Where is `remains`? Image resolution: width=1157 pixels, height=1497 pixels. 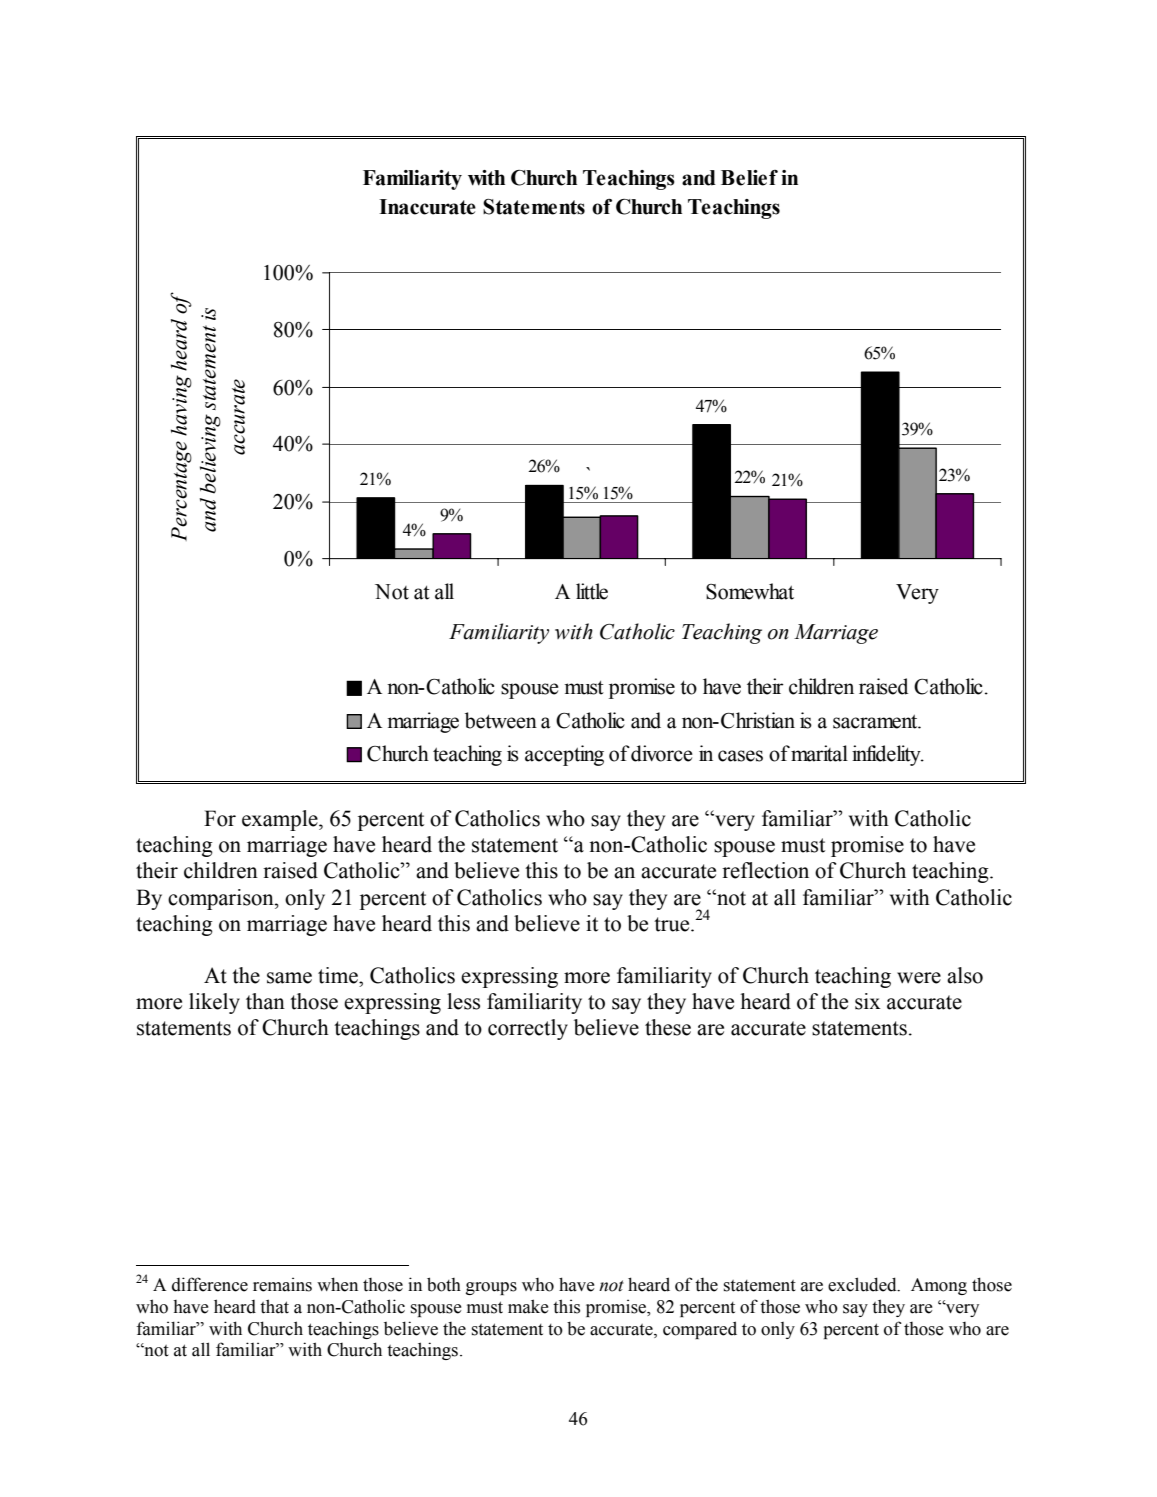
remains is located at coordinates (282, 1284).
